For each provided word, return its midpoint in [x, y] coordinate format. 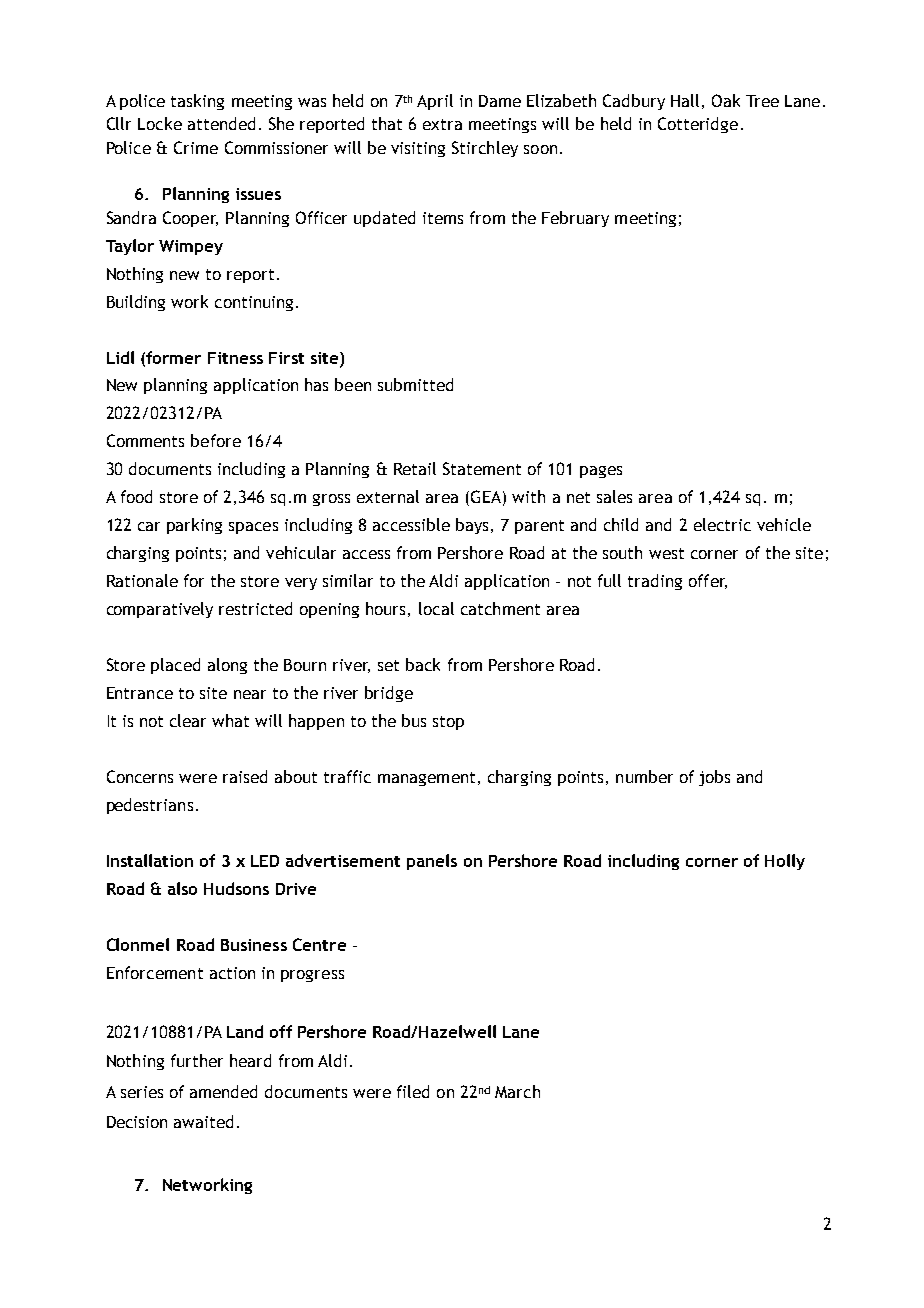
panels [432, 862]
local [436, 608]
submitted [415, 384]
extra [442, 124]
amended [223, 1091]
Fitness [235, 358]
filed [413, 1091]
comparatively [160, 610]
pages [601, 472]
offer [708, 581]
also [182, 888]
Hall [685, 100]
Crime [196, 147]
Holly [785, 862]
